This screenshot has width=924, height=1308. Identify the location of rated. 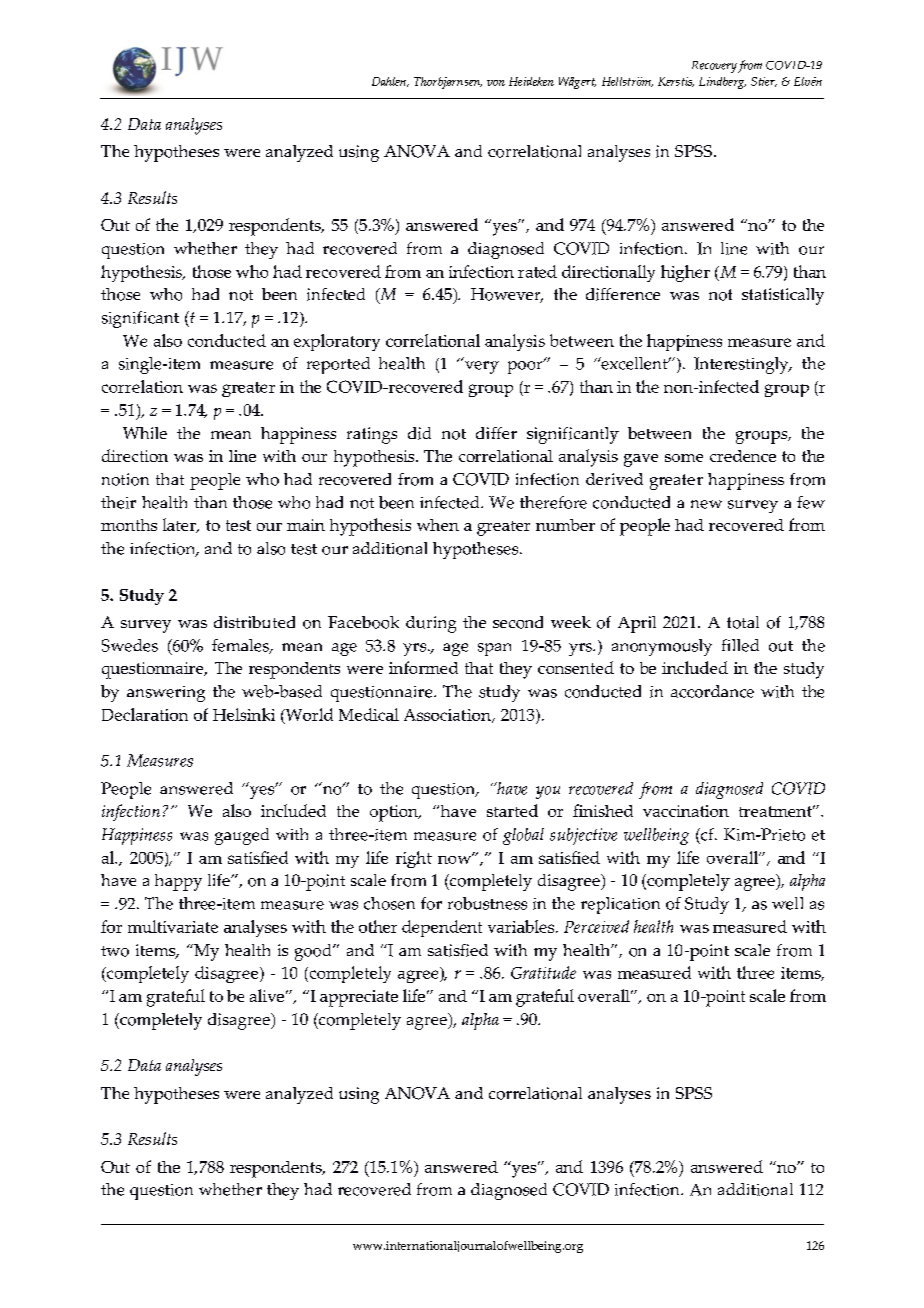
(537, 271).
